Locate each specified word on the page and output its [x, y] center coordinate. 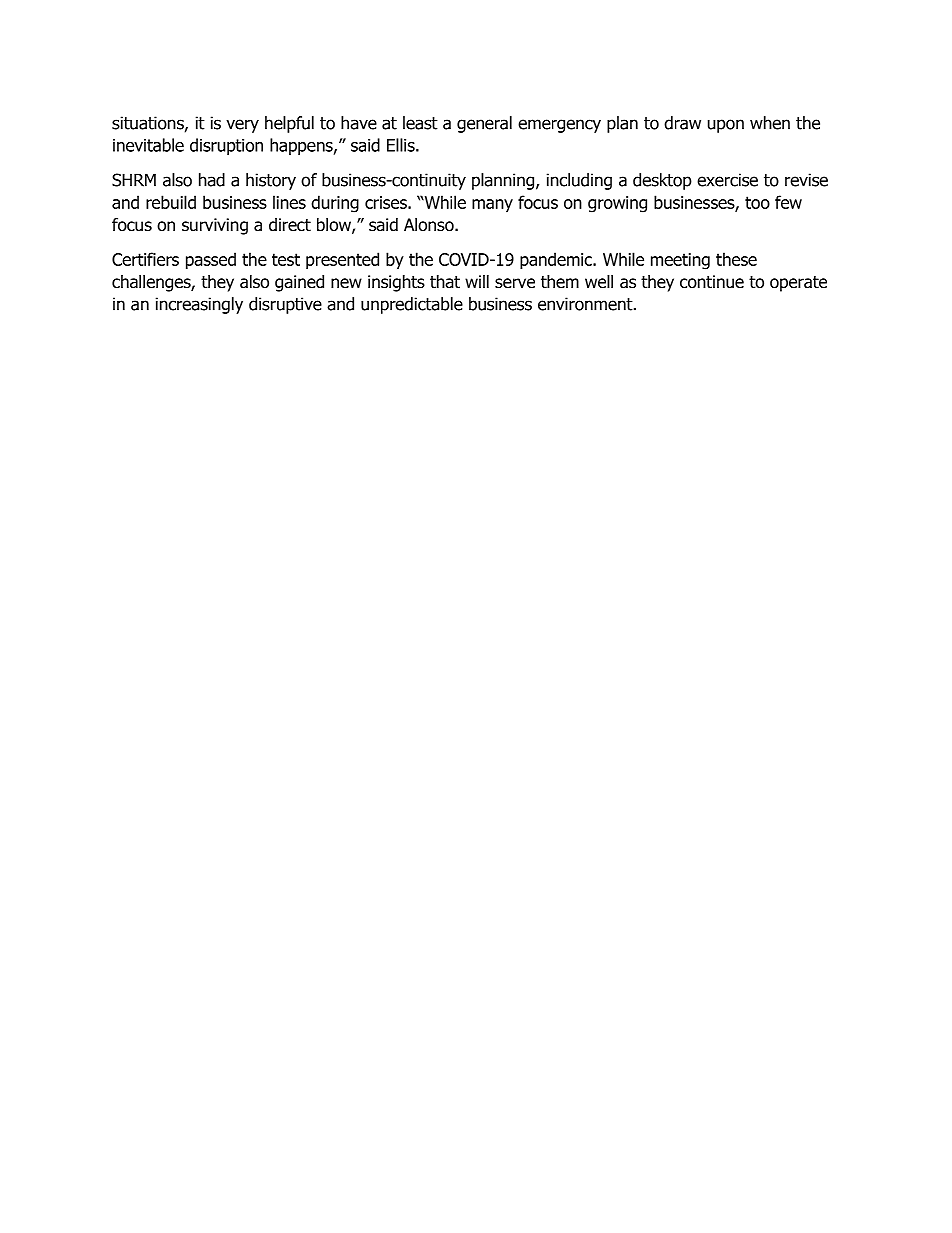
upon [726, 126]
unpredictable [412, 305]
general [484, 124]
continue [712, 282]
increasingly [199, 305]
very [242, 126]
